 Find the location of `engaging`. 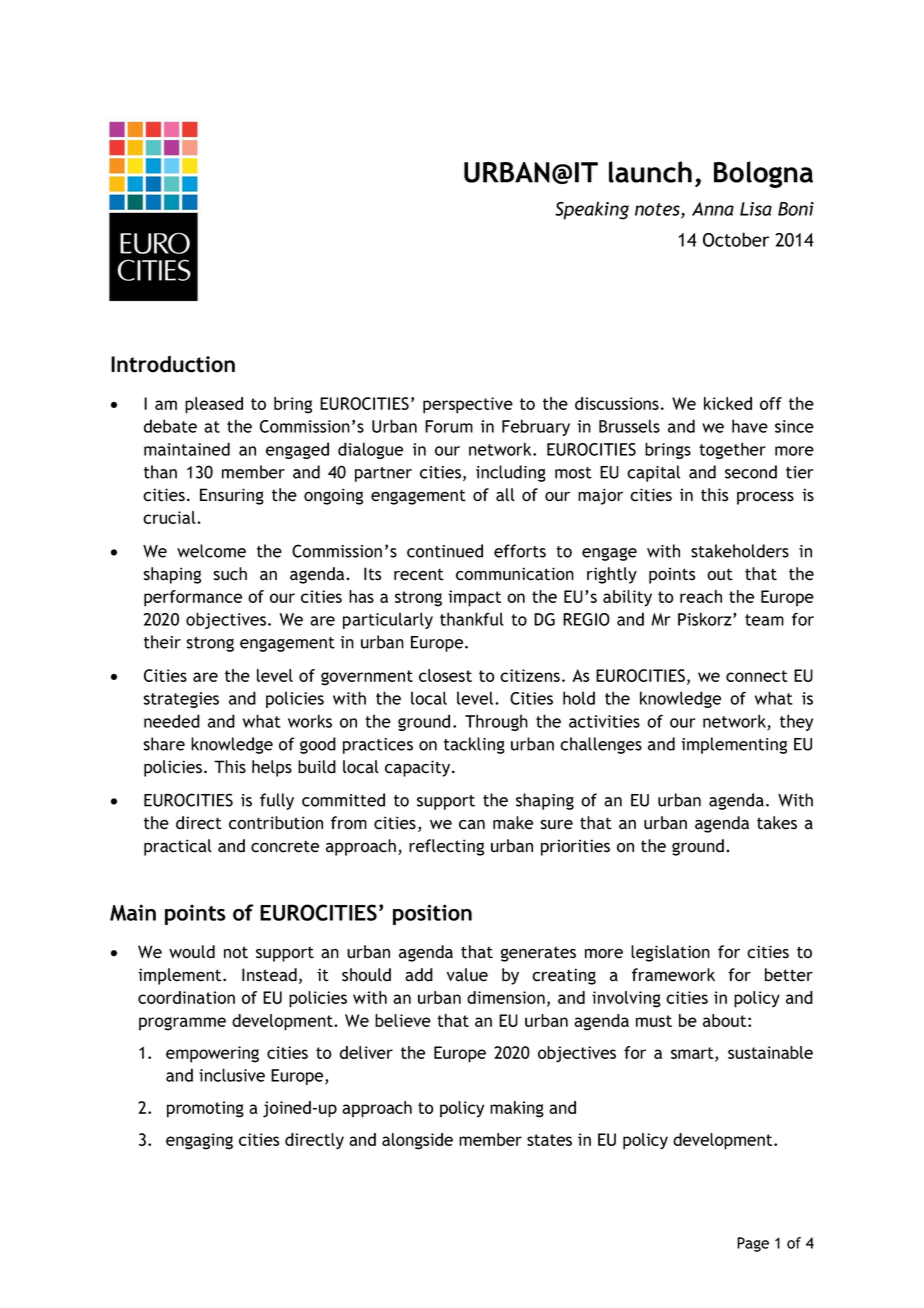

engaging is located at coordinates (199, 1141).
